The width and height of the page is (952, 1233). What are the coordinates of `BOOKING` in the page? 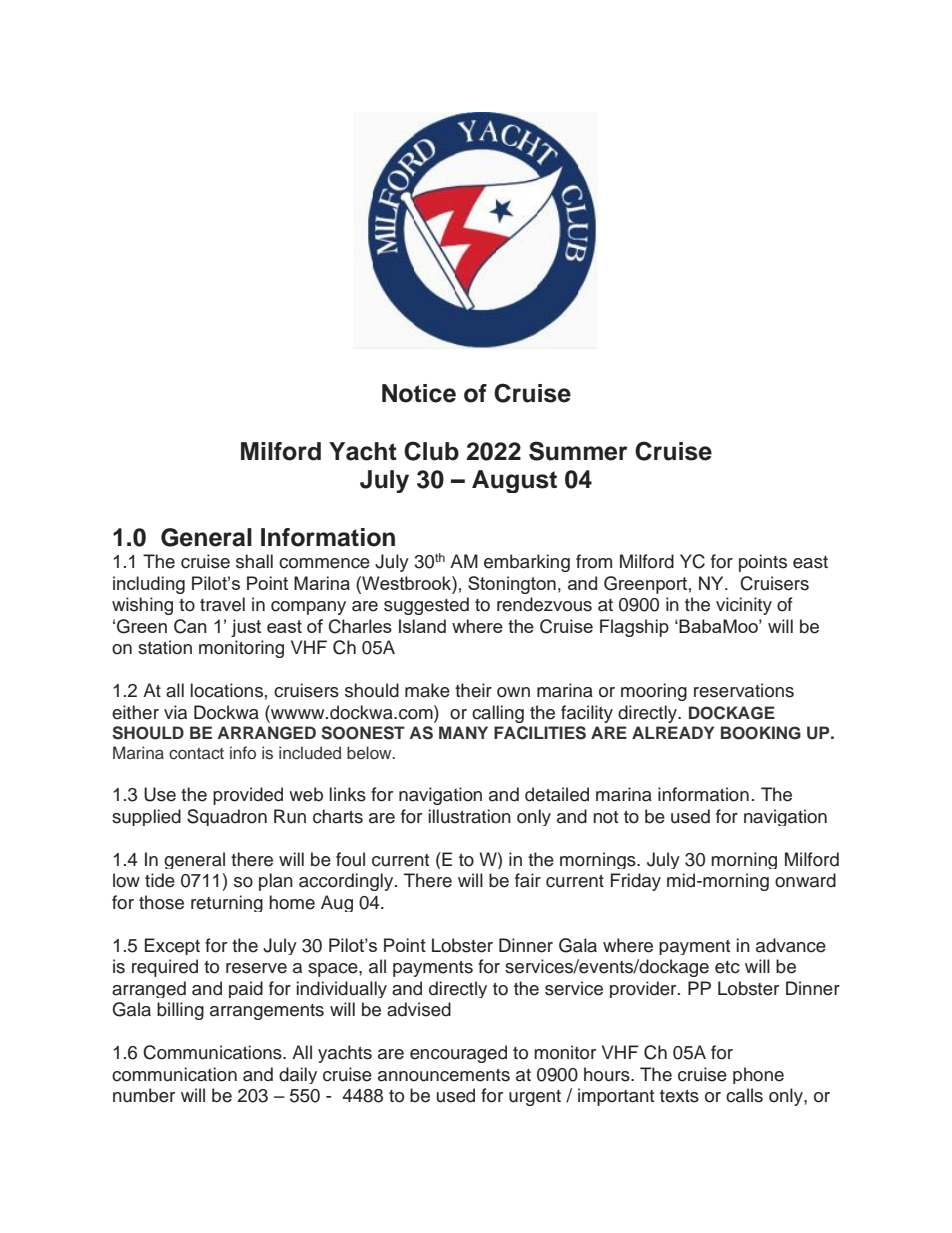 It's located at (761, 733).
